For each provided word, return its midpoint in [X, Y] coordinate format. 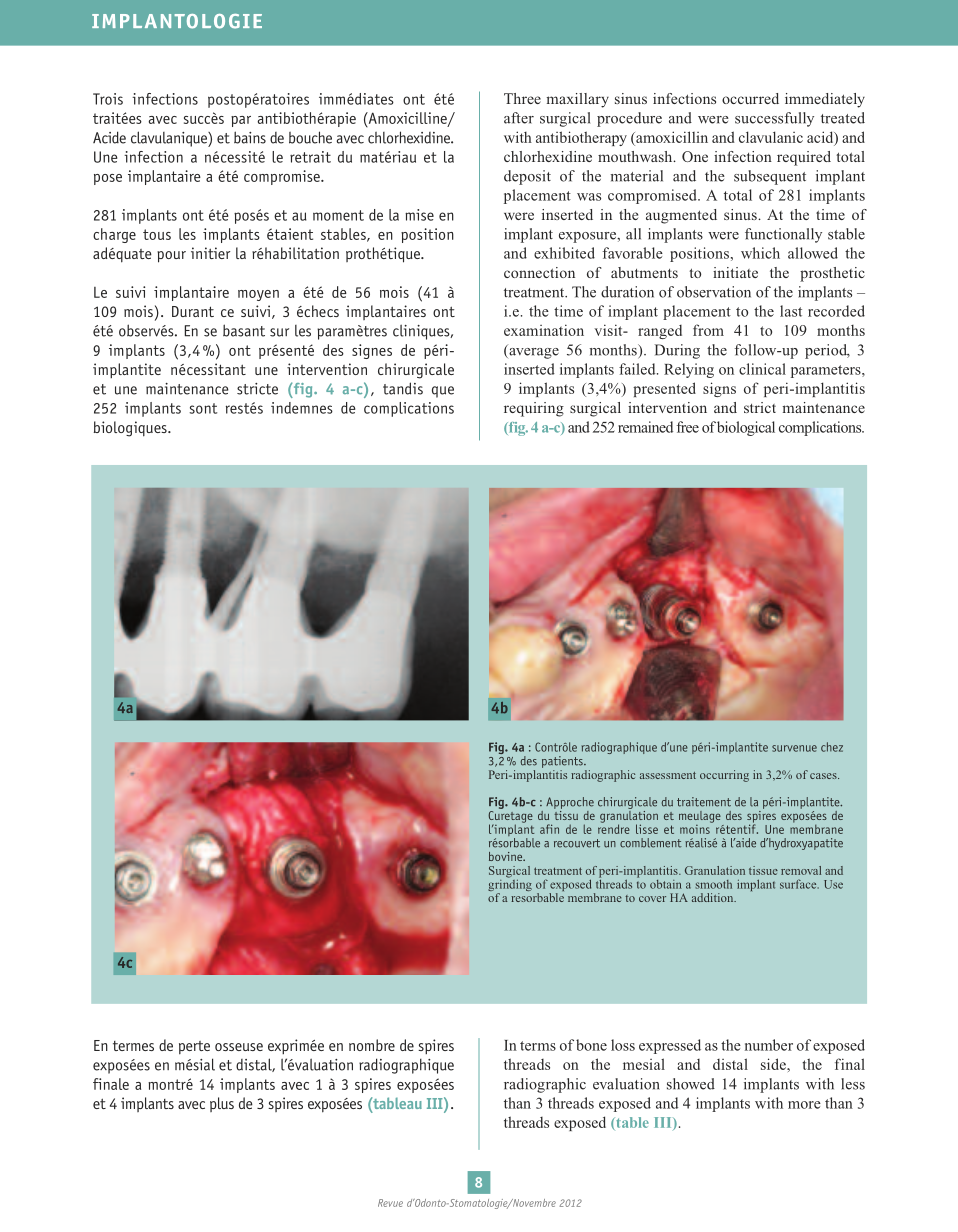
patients [563, 762]
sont [203, 408]
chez [832, 747]
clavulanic [771, 137]
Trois [108, 99]
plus [222, 1104]
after [519, 118]
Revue [390, 1203]
